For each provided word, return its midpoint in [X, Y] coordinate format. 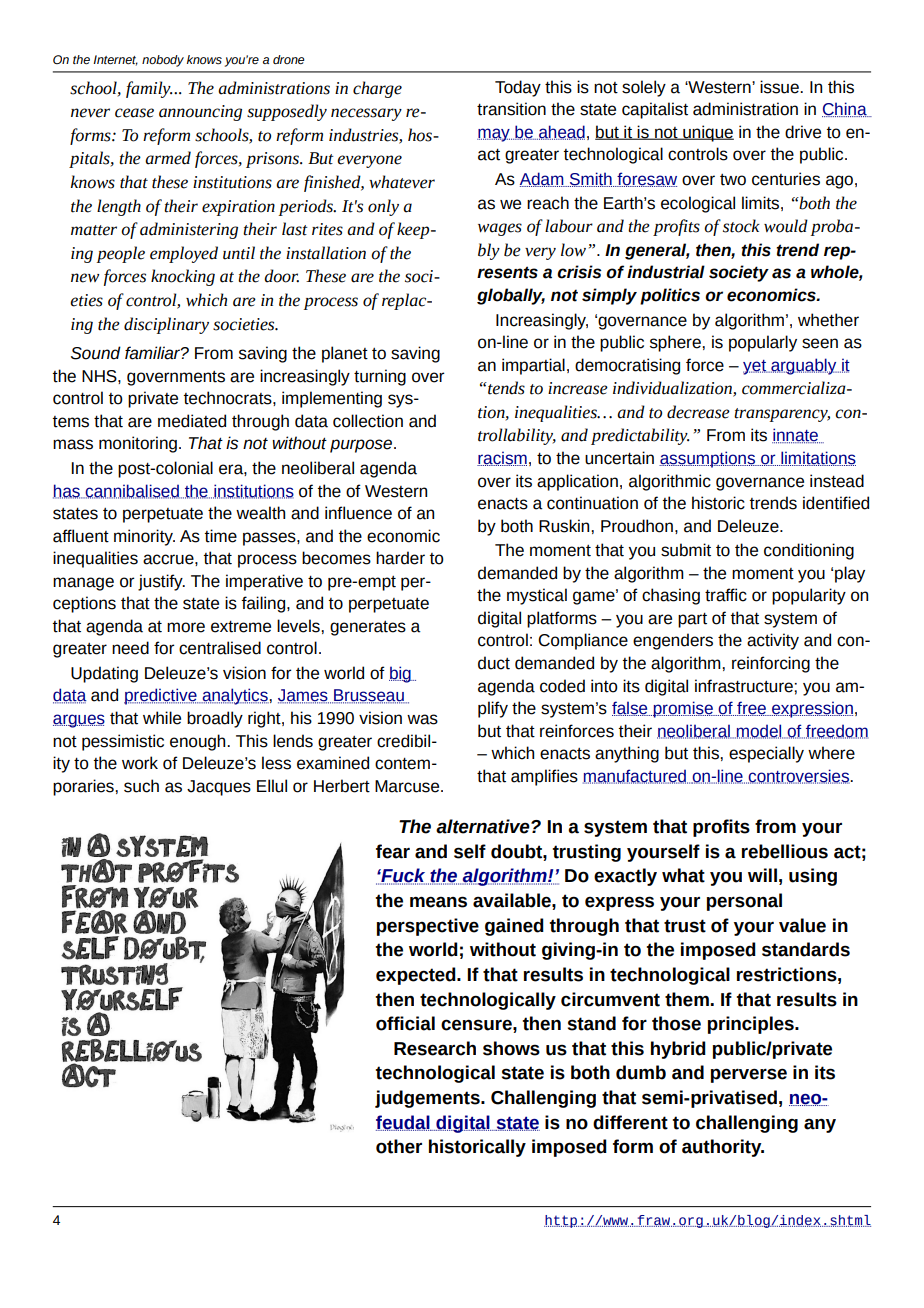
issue [780, 87]
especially [766, 754]
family [149, 89]
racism [502, 458]
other [399, 1146]
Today [518, 88]
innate [796, 436]
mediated [192, 421]
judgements [428, 1099]
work [140, 763]
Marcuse [408, 786]
